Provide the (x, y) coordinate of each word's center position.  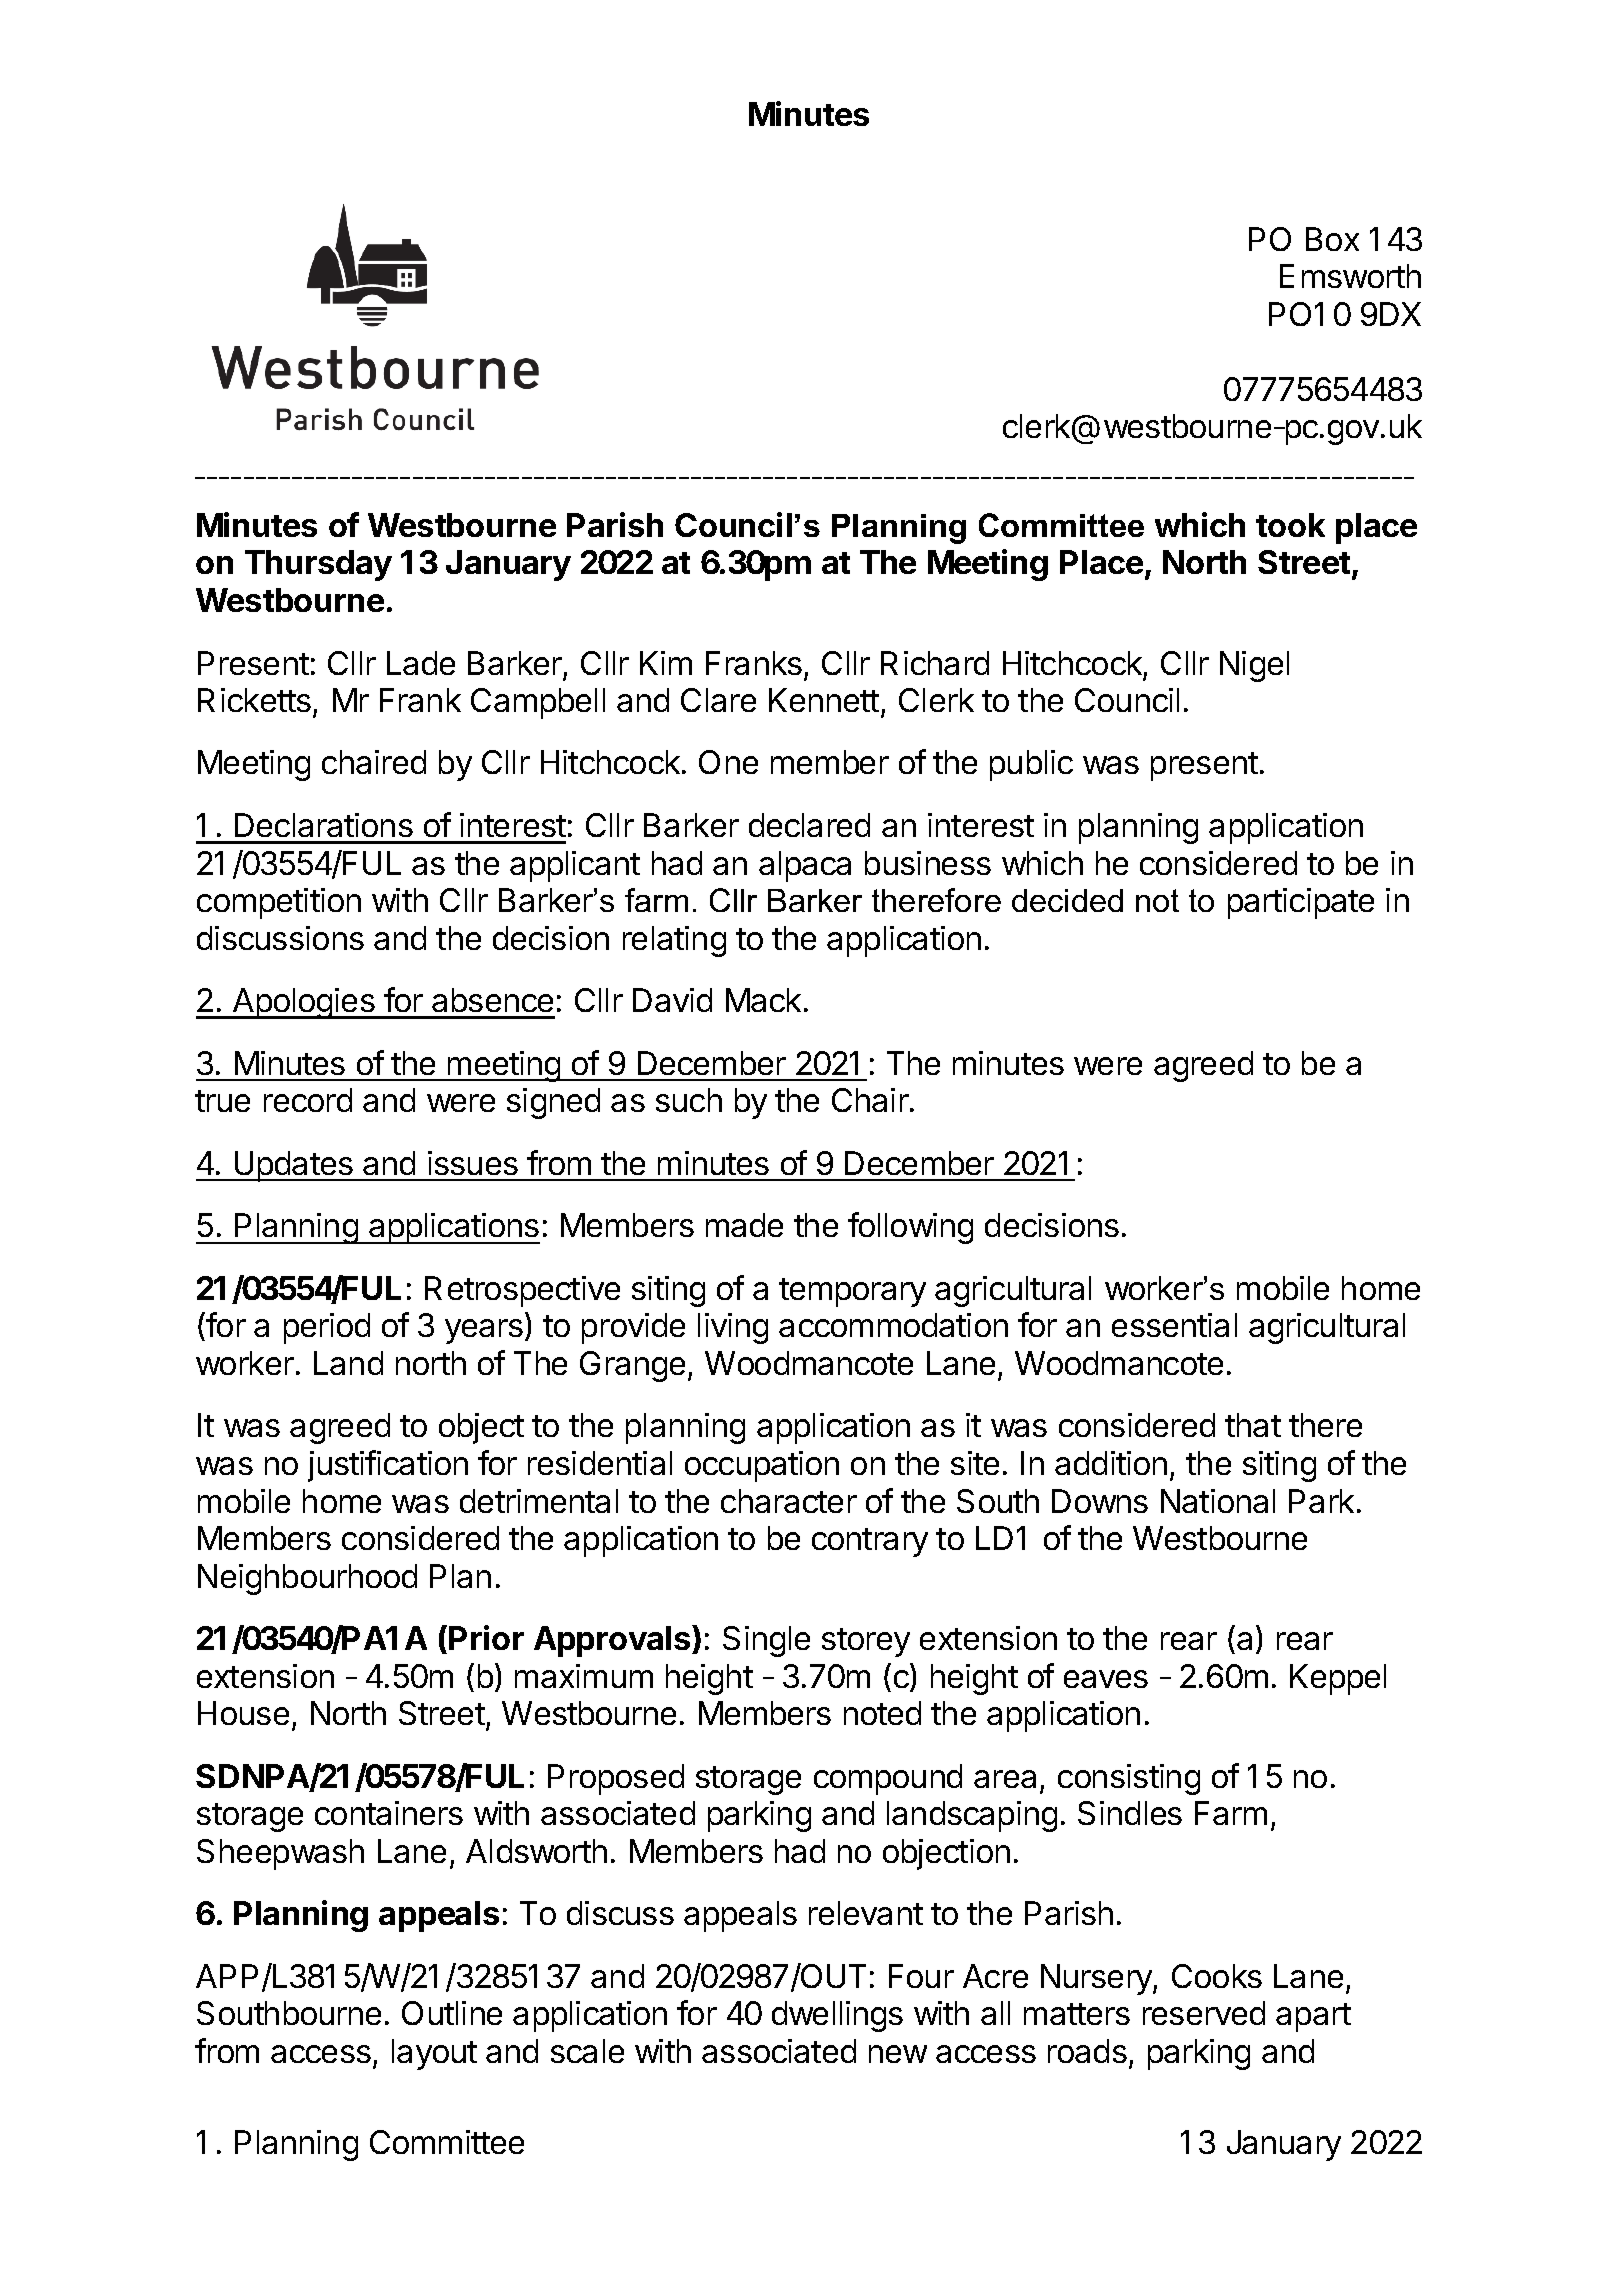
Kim (666, 663)
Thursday (318, 565)
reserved (1204, 2013)
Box (1332, 239)
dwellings (837, 2016)
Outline (452, 2013)
